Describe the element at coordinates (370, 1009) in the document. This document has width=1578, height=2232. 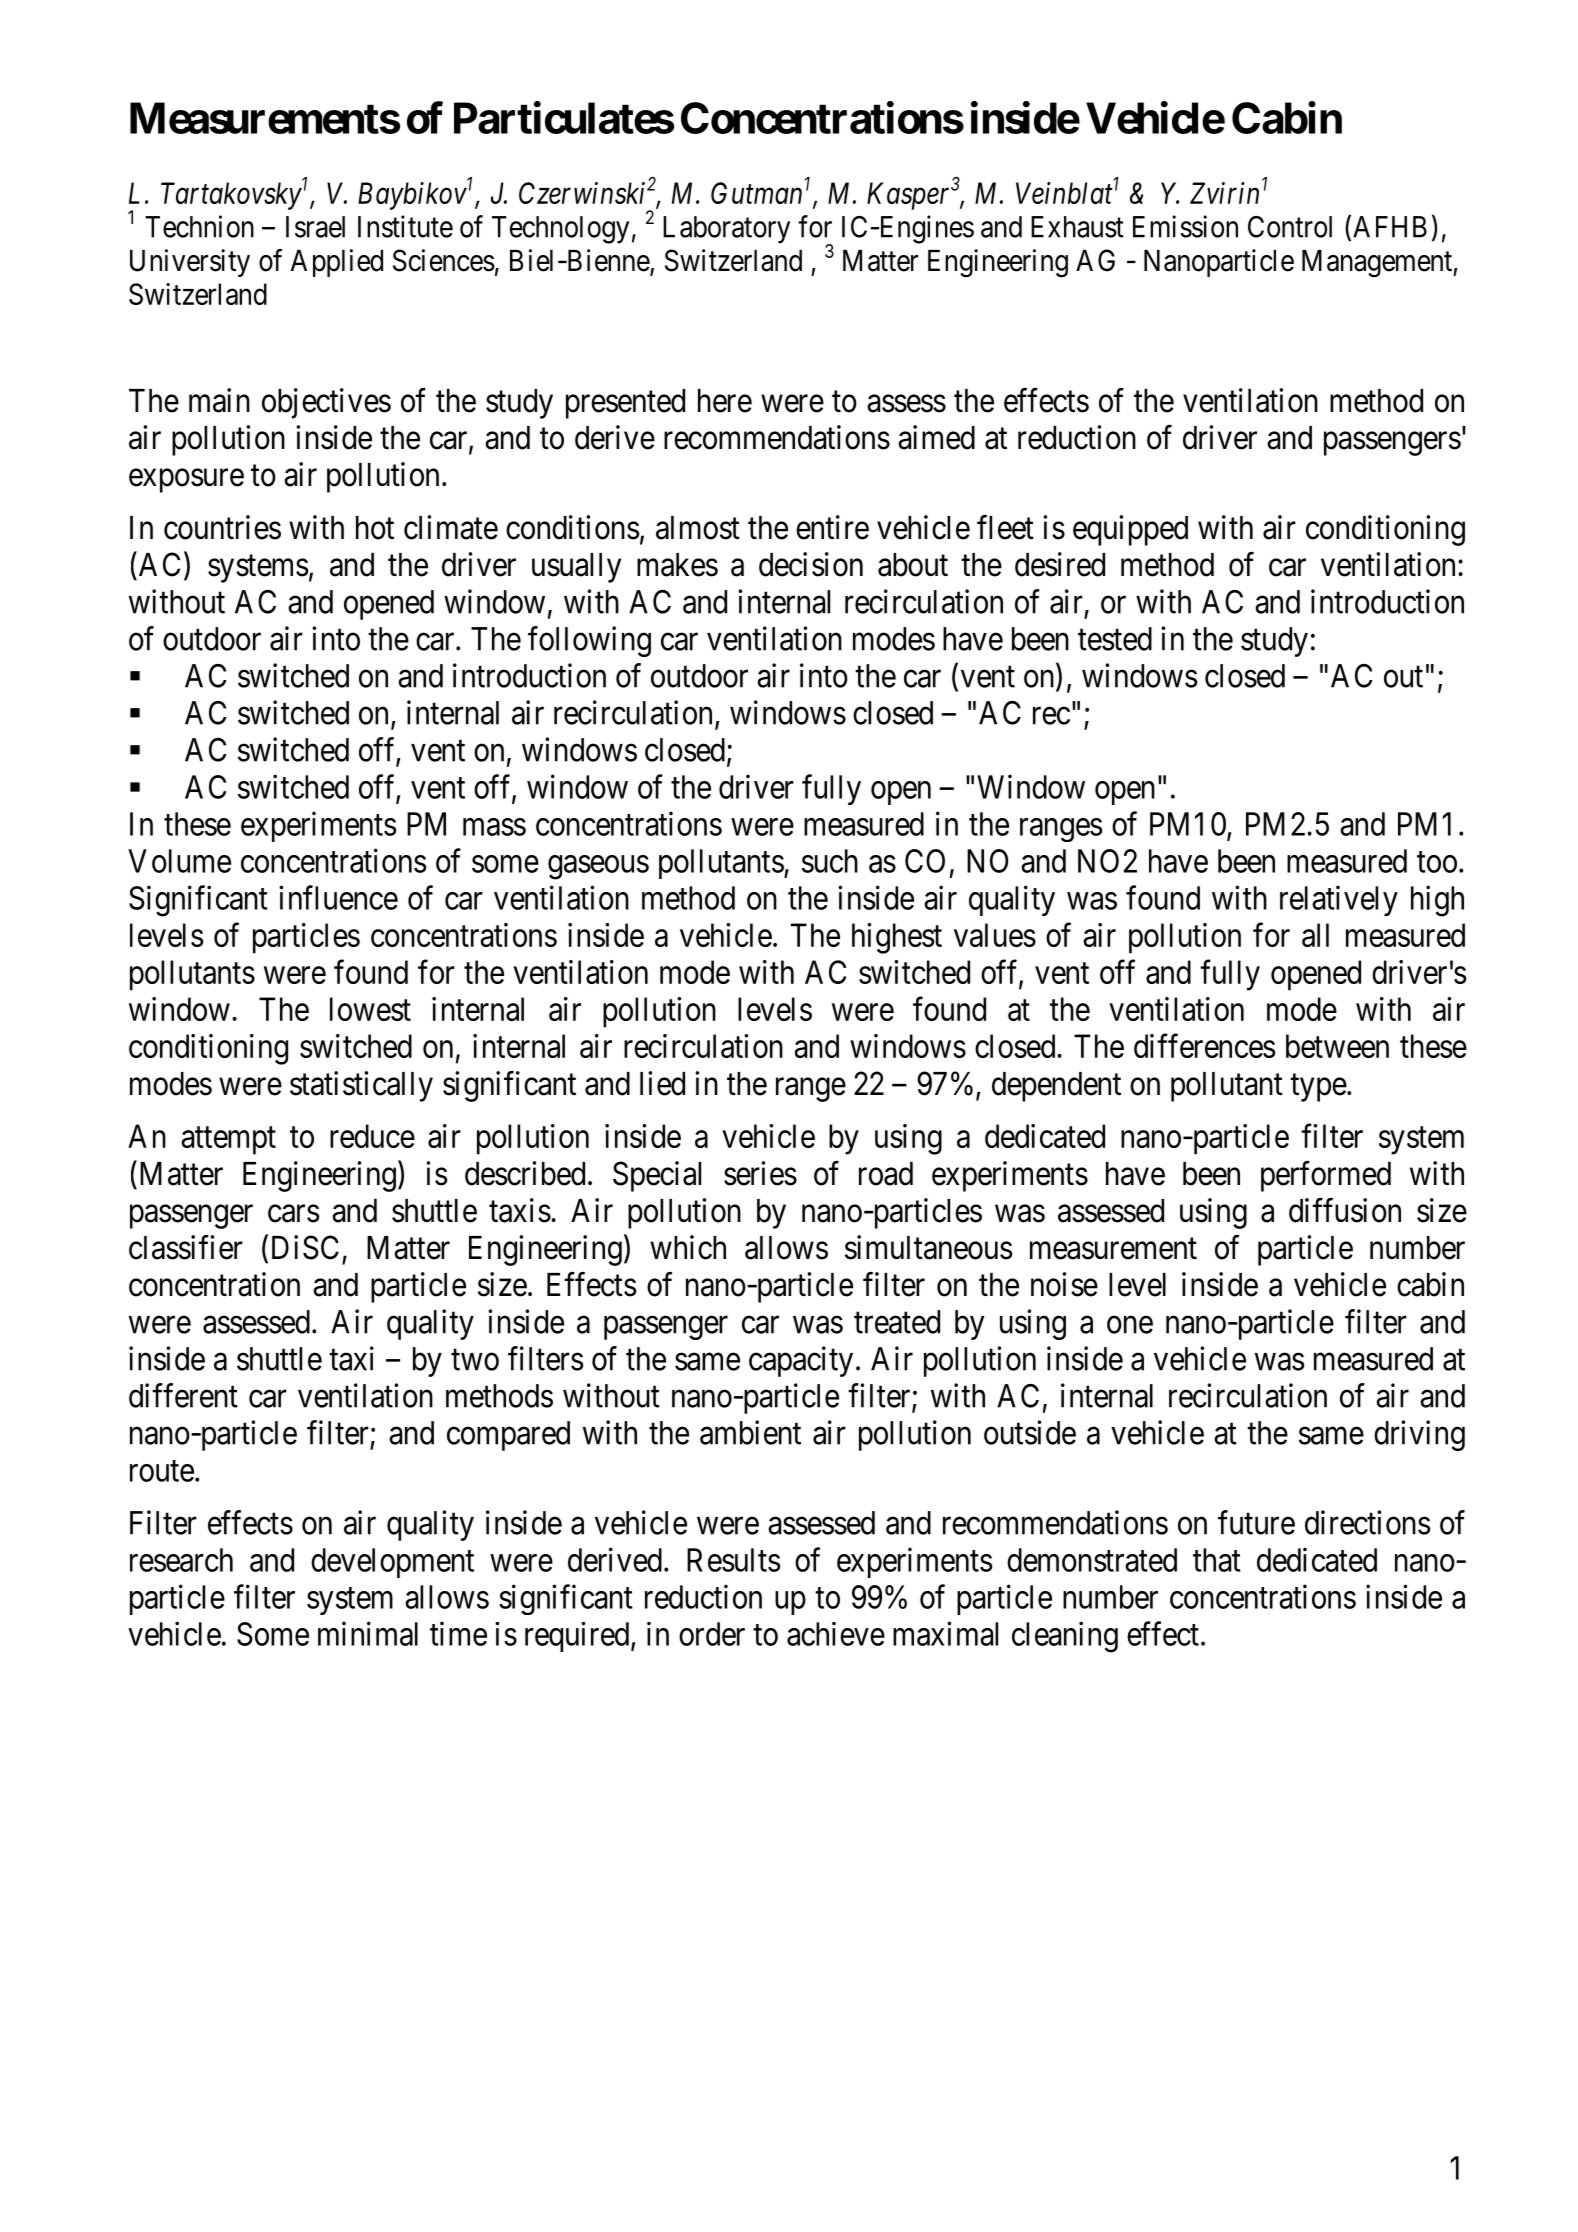
I see `lowest` at that location.
